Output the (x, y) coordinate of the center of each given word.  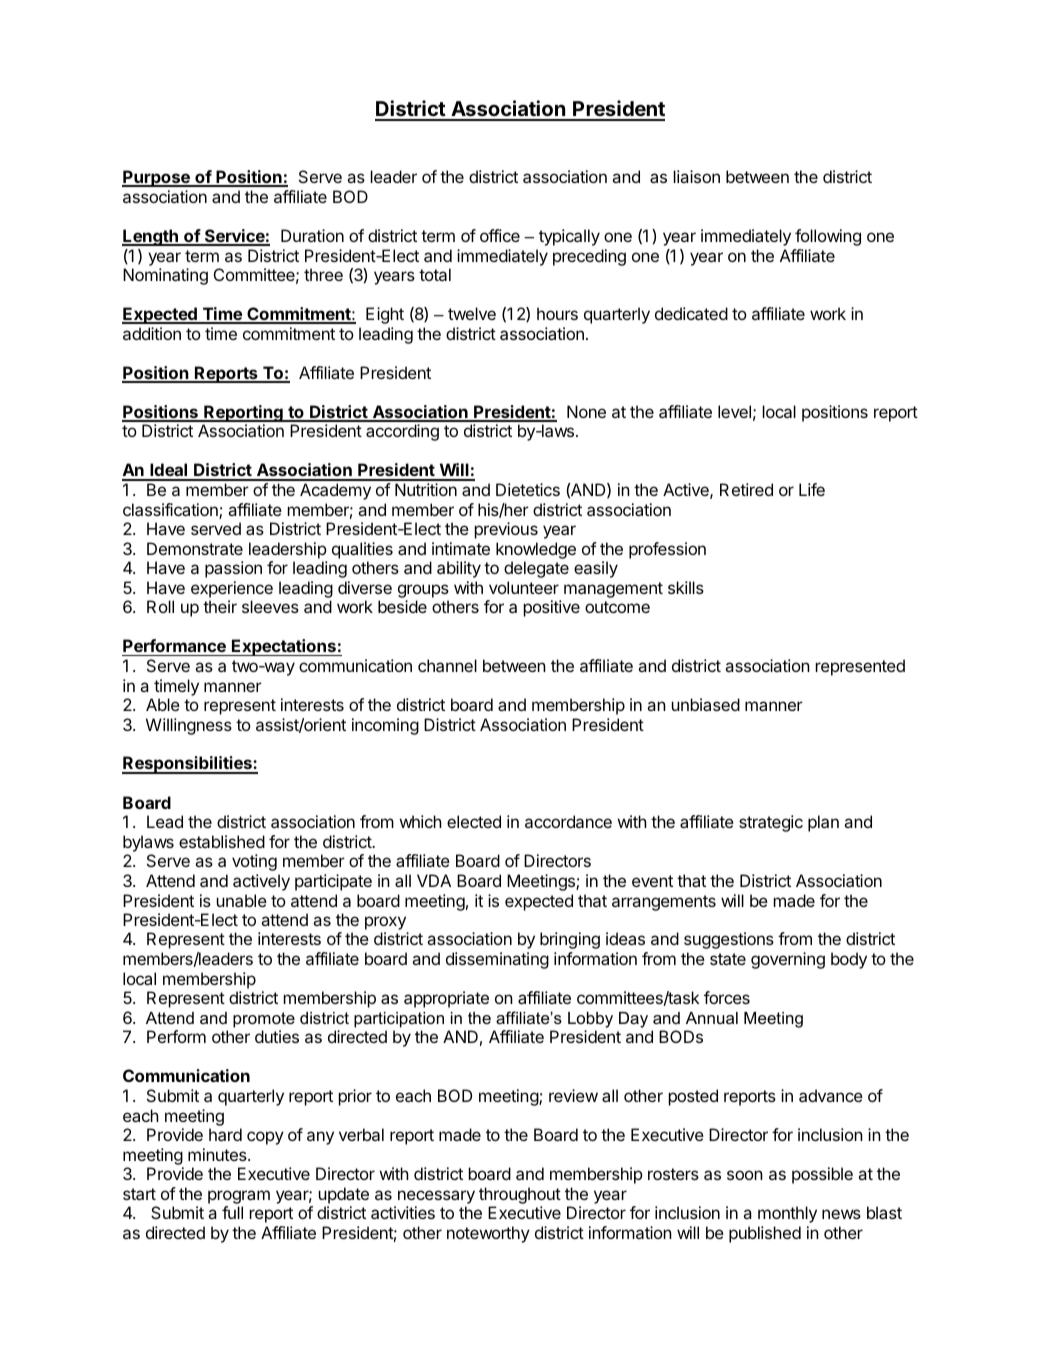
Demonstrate (195, 548)
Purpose (157, 178)
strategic (771, 823)
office (500, 235)
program (239, 1197)
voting (254, 862)
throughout (520, 1195)
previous (506, 530)
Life (812, 489)
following (828, 237)
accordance (568, 821)
